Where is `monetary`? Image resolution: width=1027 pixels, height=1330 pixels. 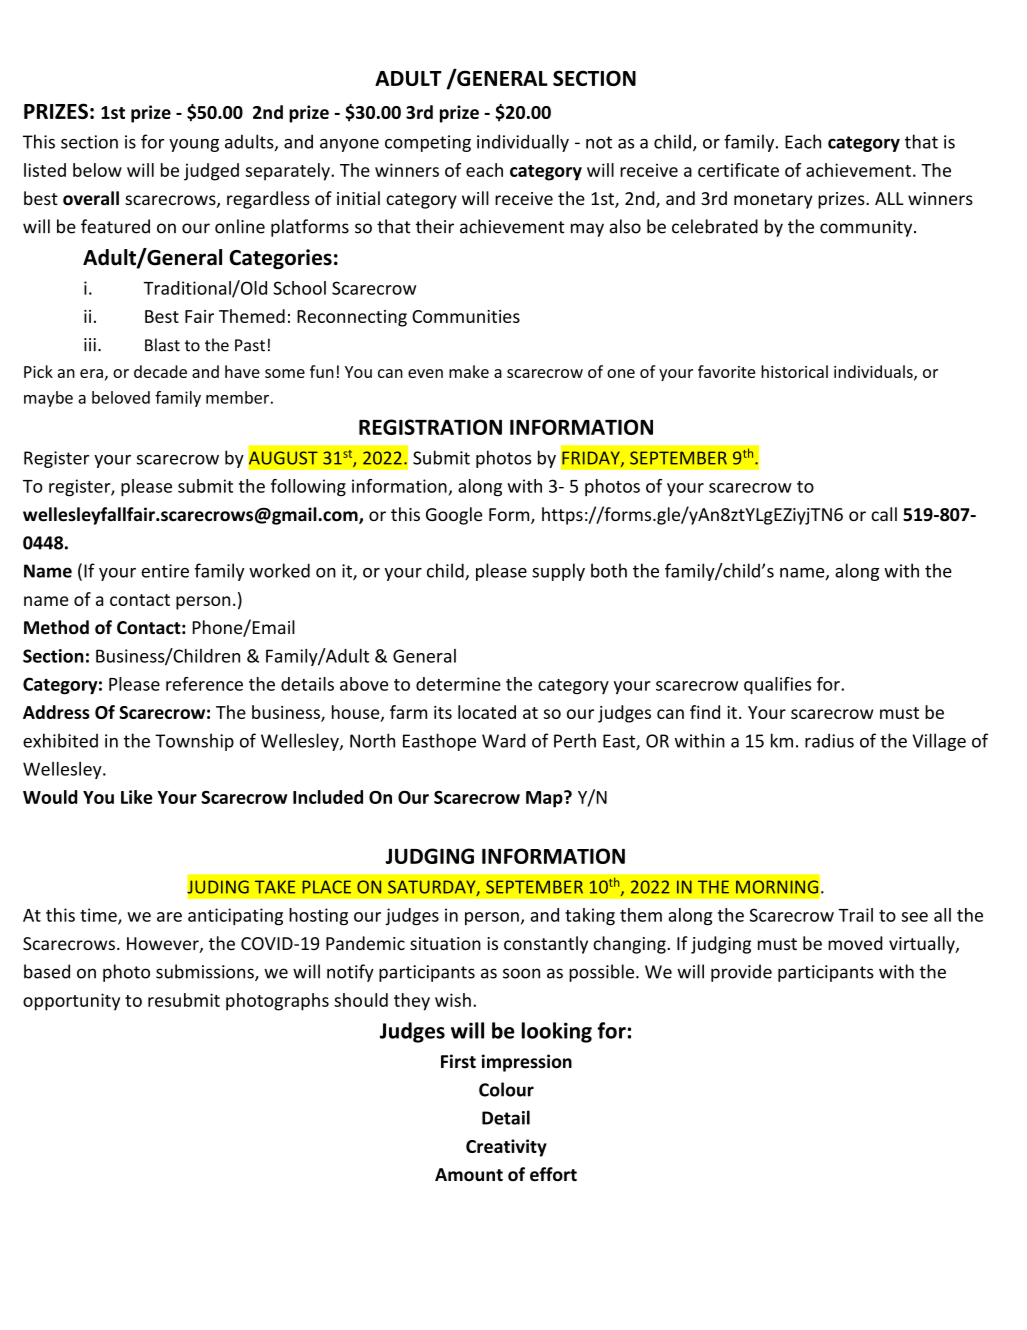
monetary is located at coordinates (773, 201).
